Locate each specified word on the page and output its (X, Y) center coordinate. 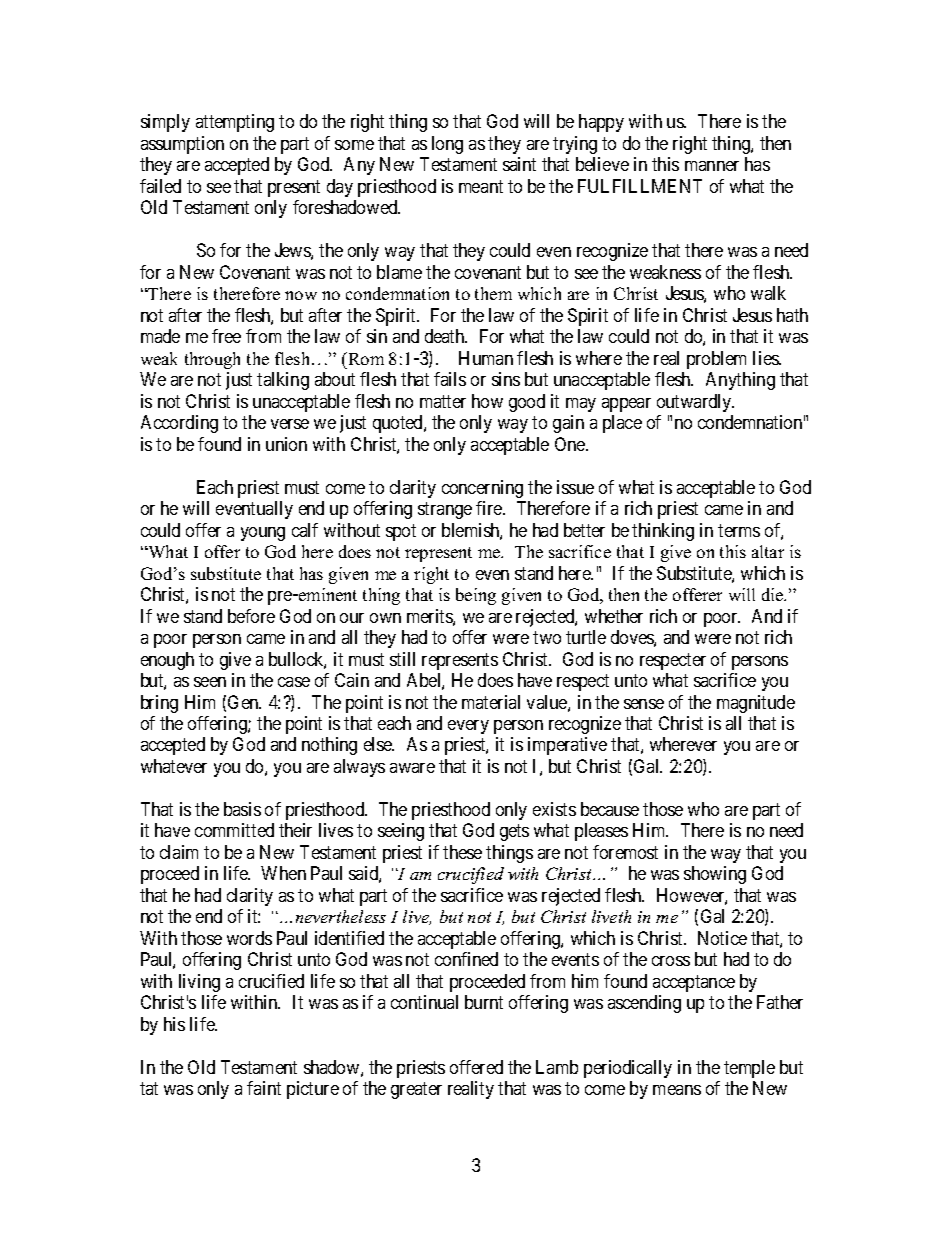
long (447, 145)
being (476, 596)
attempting (235, 123)
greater (416, 1091)
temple (749, 1069)
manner (712, 166)
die (774, 594)
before (251, 616)
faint (264, 1088)
